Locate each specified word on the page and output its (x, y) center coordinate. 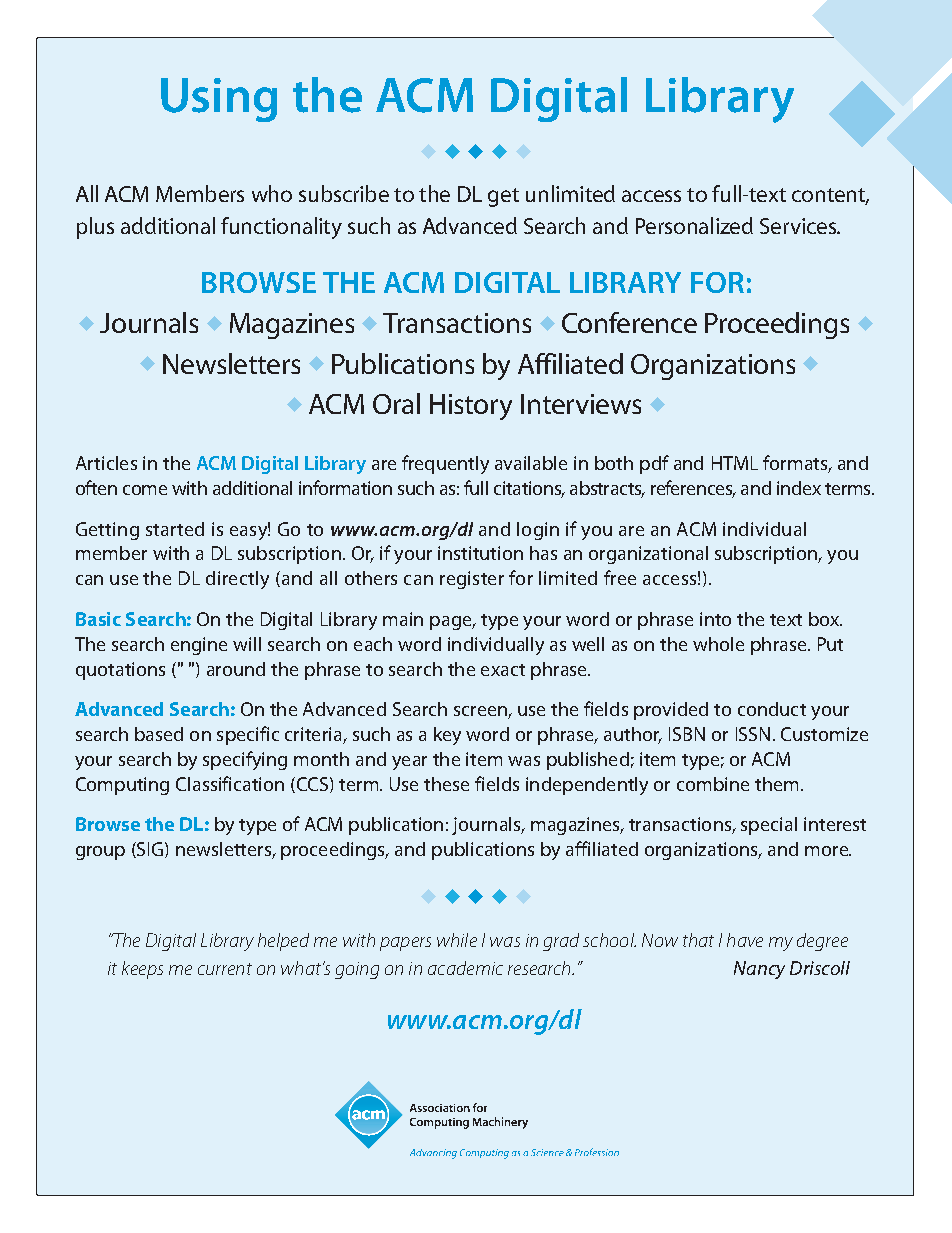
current (225, 969)
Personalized (694, 225)
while (457, 940)
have (745, 940)
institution (480, 553)
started (175, 529)
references (693, 489)
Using (219, 100)
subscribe (344, 193)
